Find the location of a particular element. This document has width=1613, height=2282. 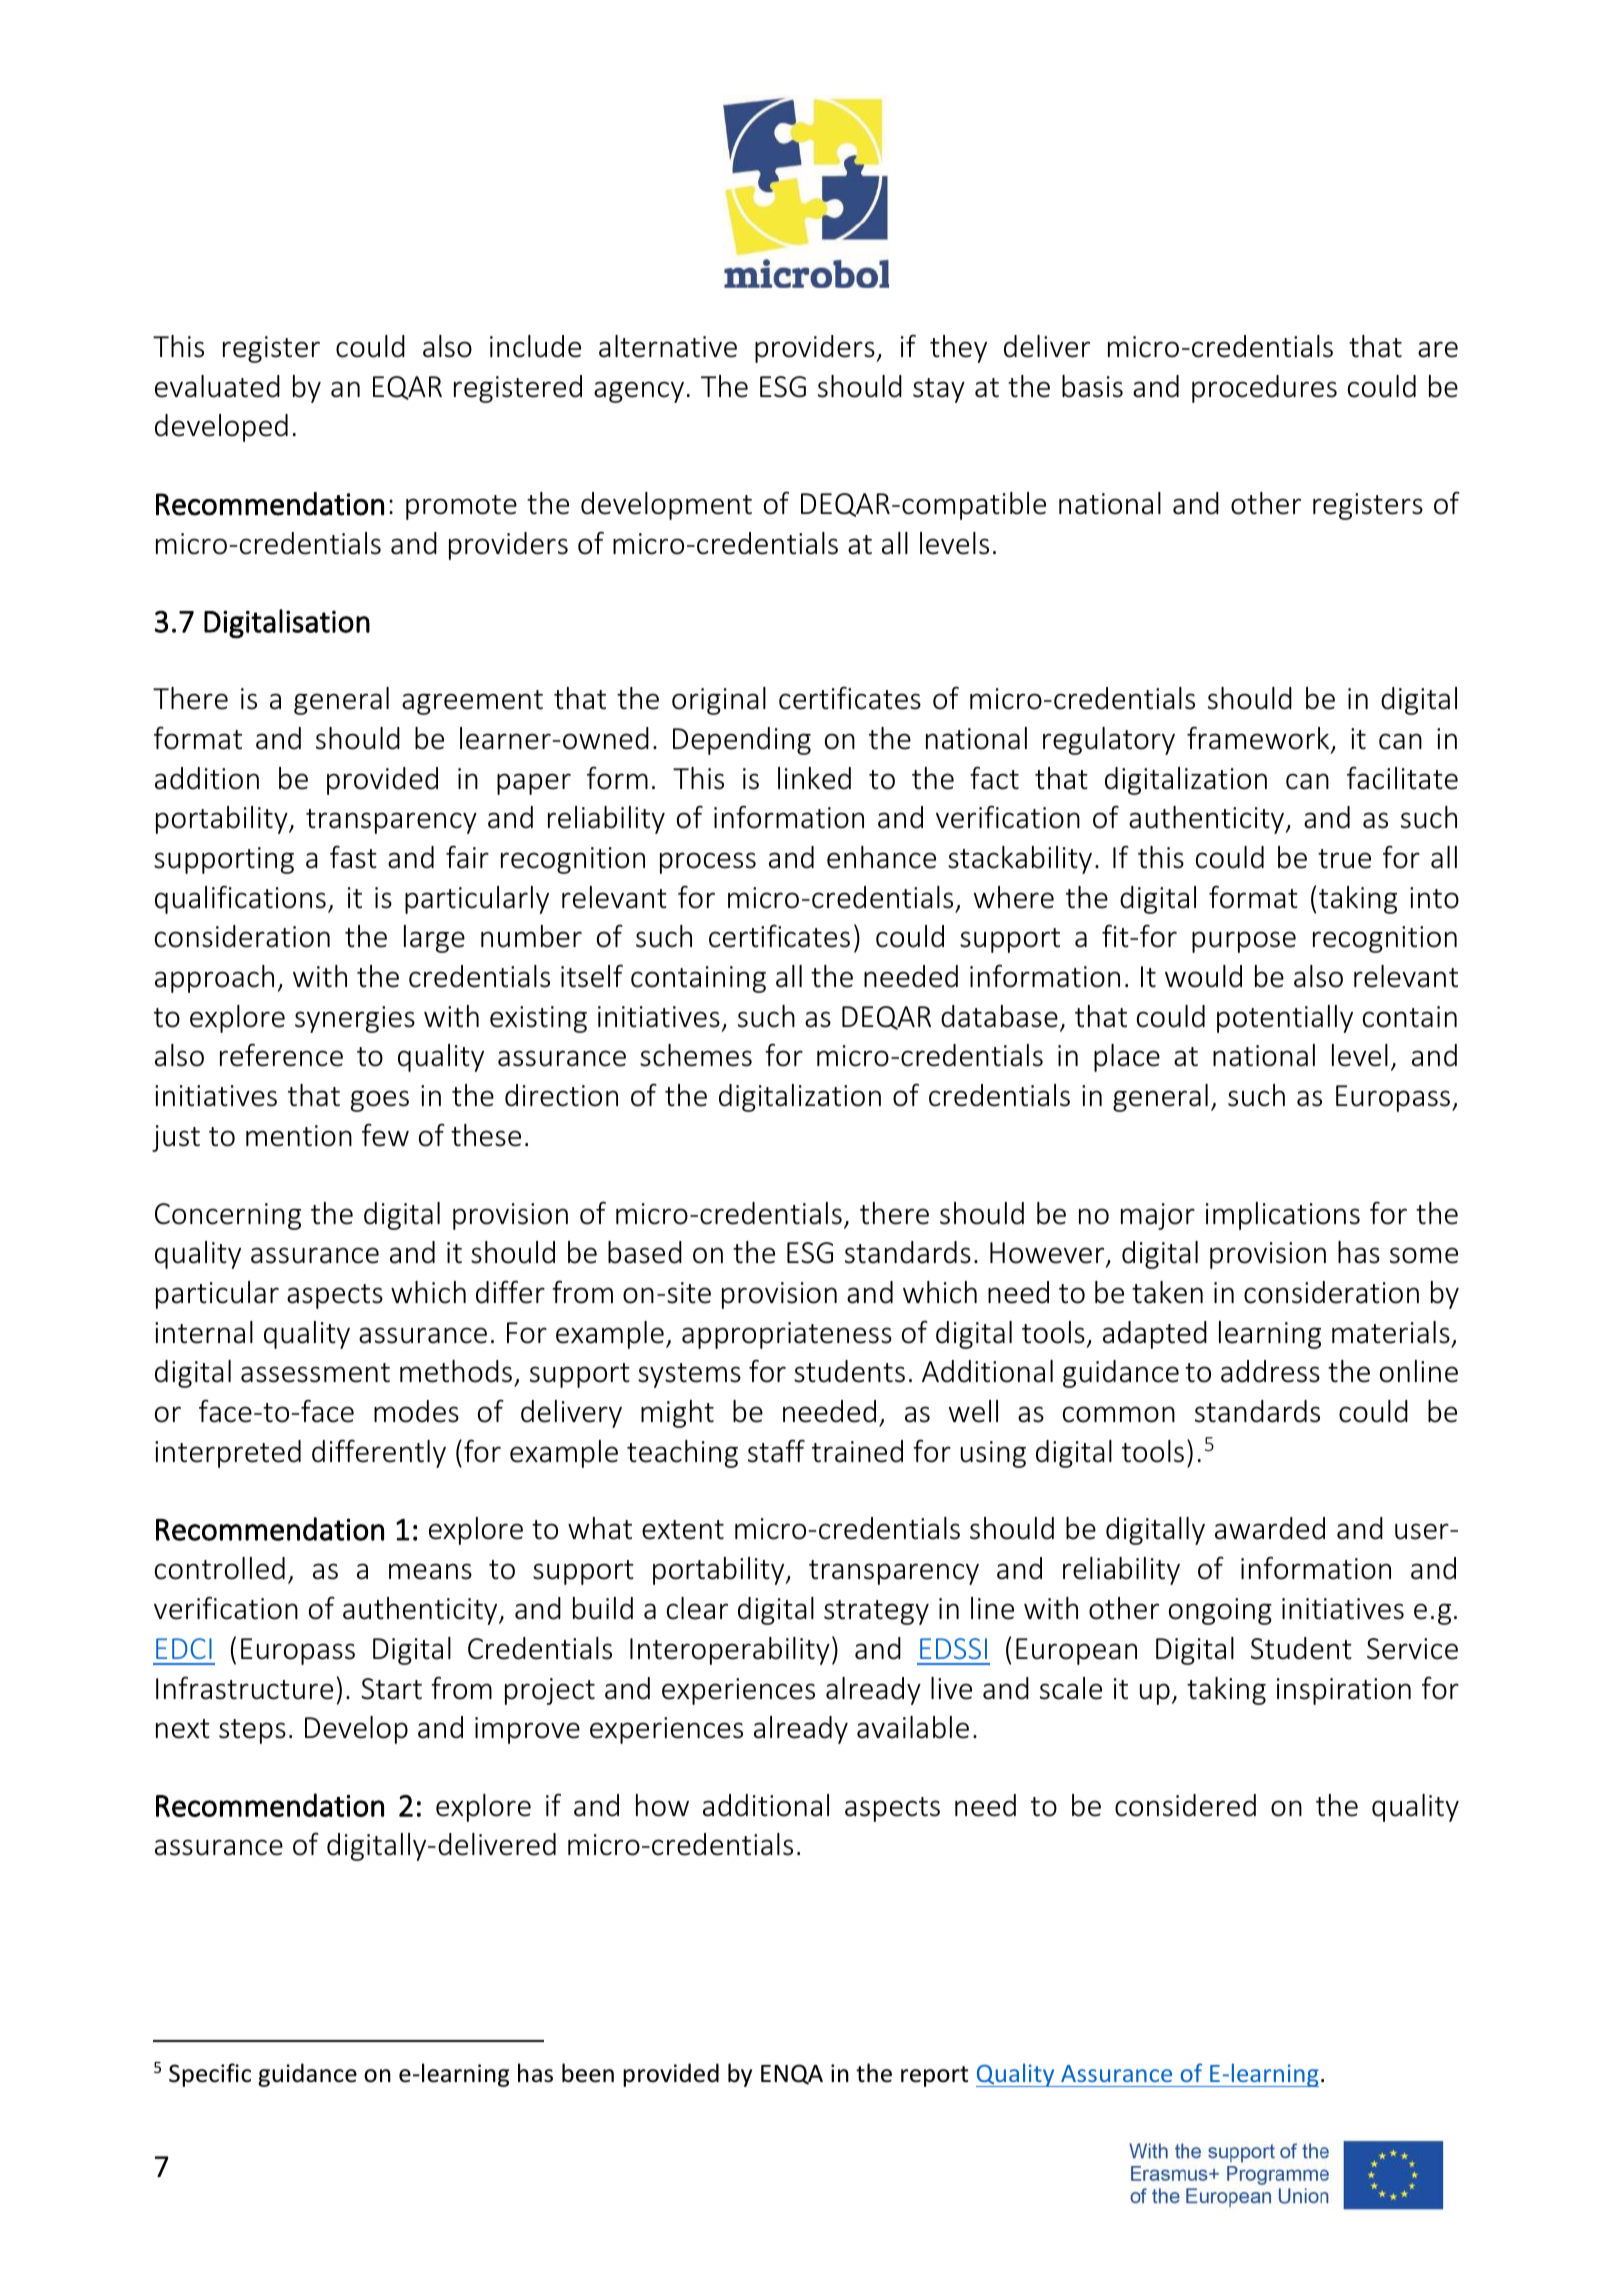

Specific is located at coordinates (210, 2075).
